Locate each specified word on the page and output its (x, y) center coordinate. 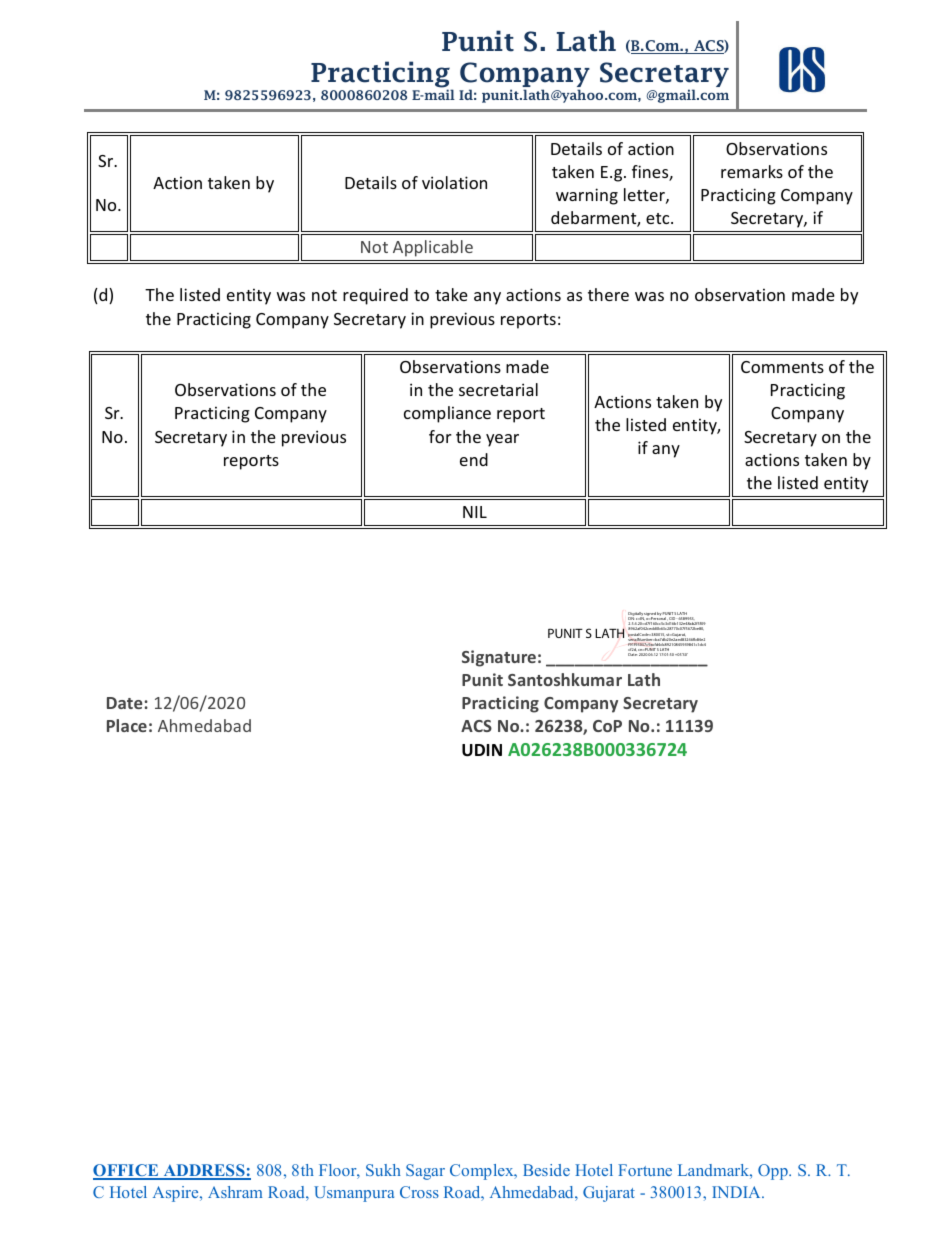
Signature (499, 658)
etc (659, 218)
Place (127, 725)
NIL (475, 512)
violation (454, 182)
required (375, 296)
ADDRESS (204, 1171)
